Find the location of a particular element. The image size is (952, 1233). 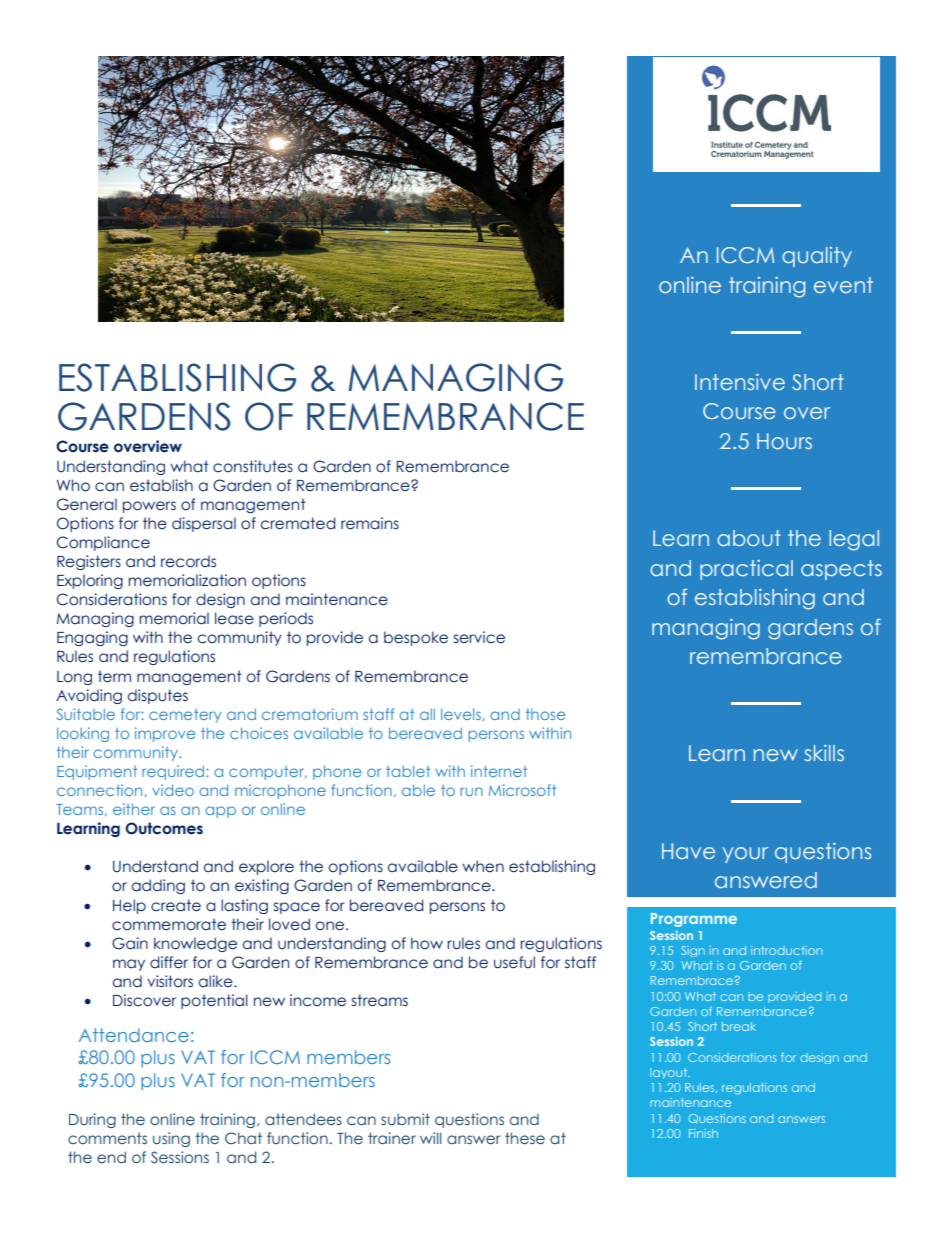

levels is located at coordinates (461, 714).
